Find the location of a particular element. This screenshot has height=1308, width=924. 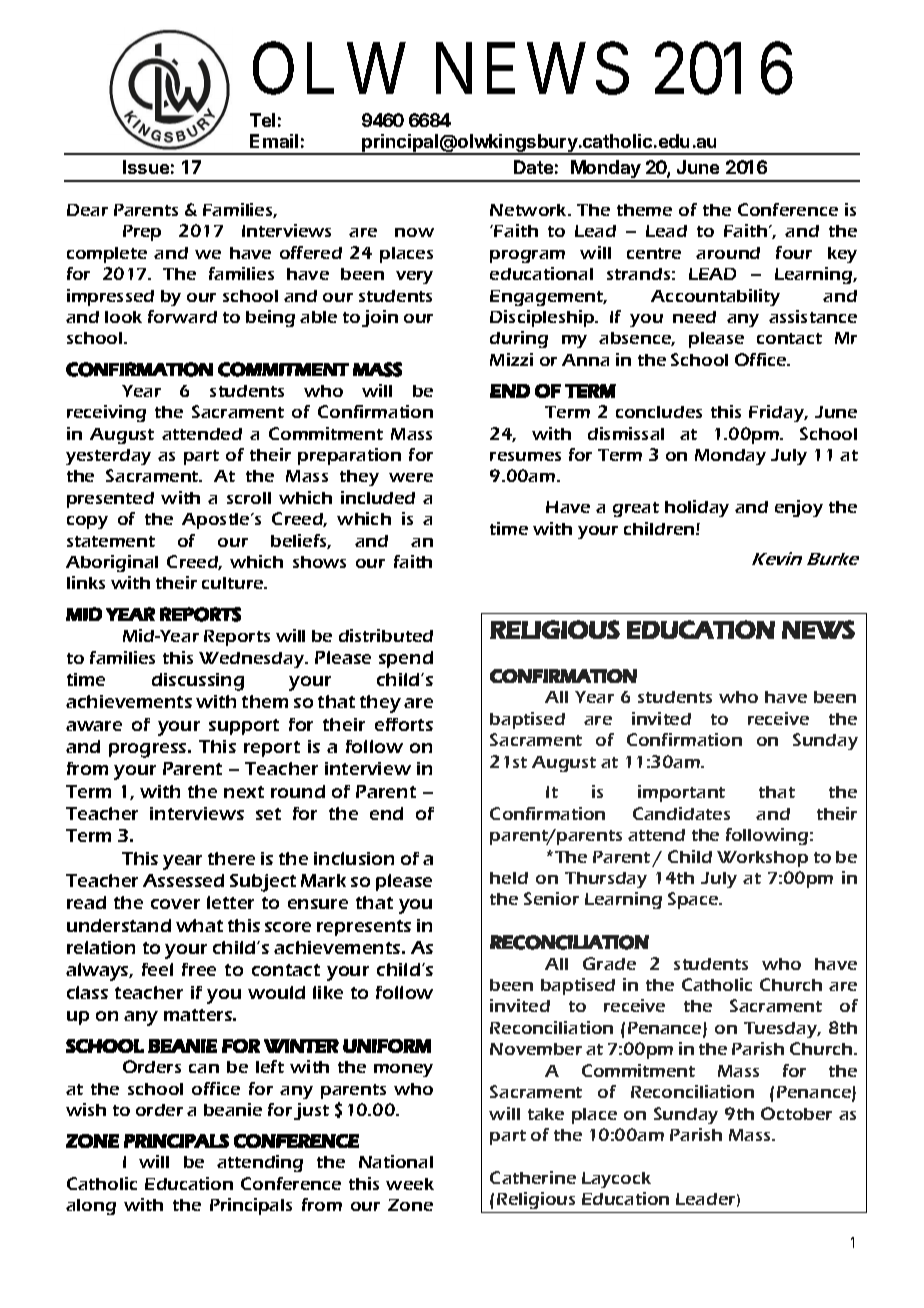

along is located at coordinates (91, 1207).
